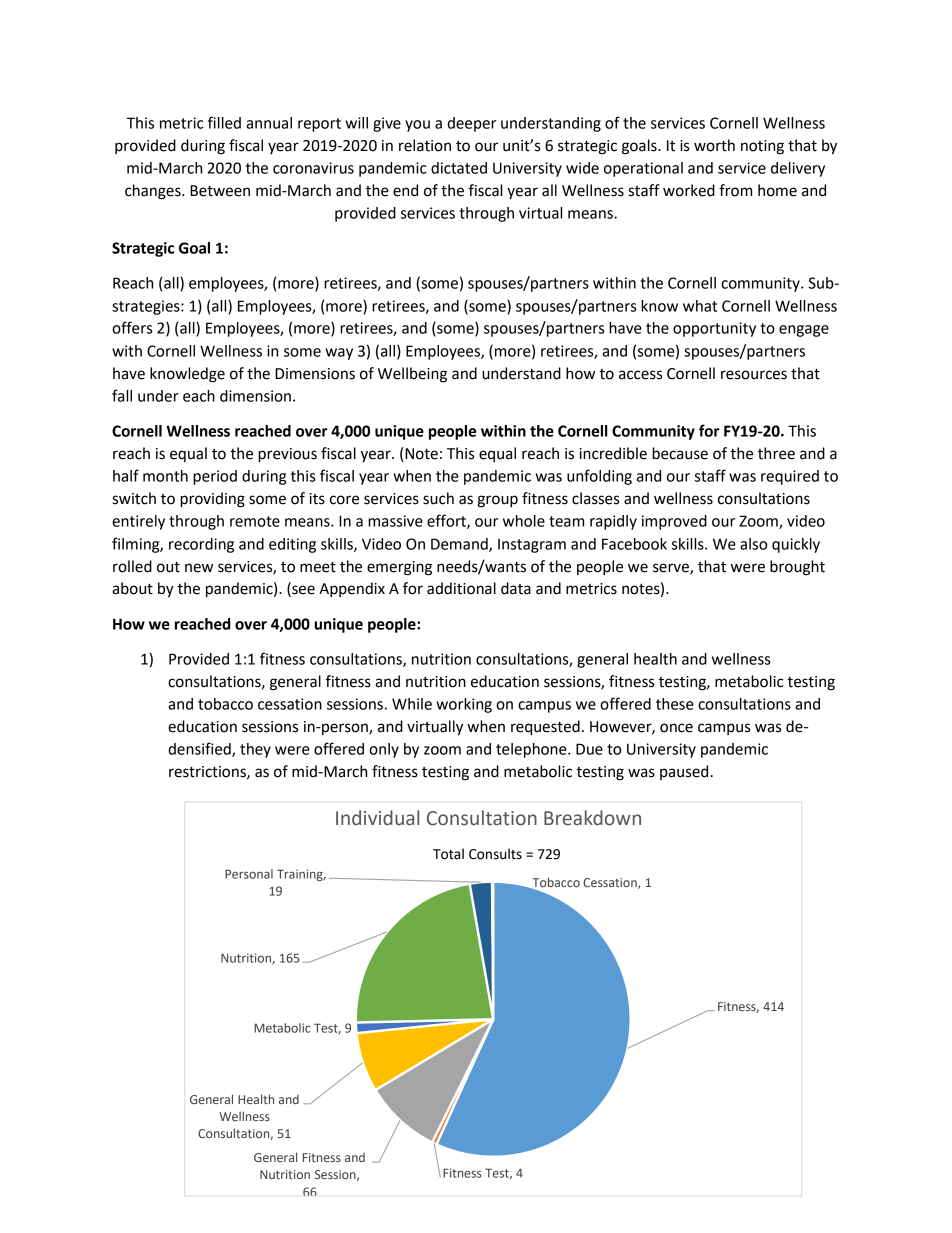 Image resolution: width=952 pixels, height=1233 pixels. Describe the element at coordinates (122, 395) in the image. I see `fall` at that location.
